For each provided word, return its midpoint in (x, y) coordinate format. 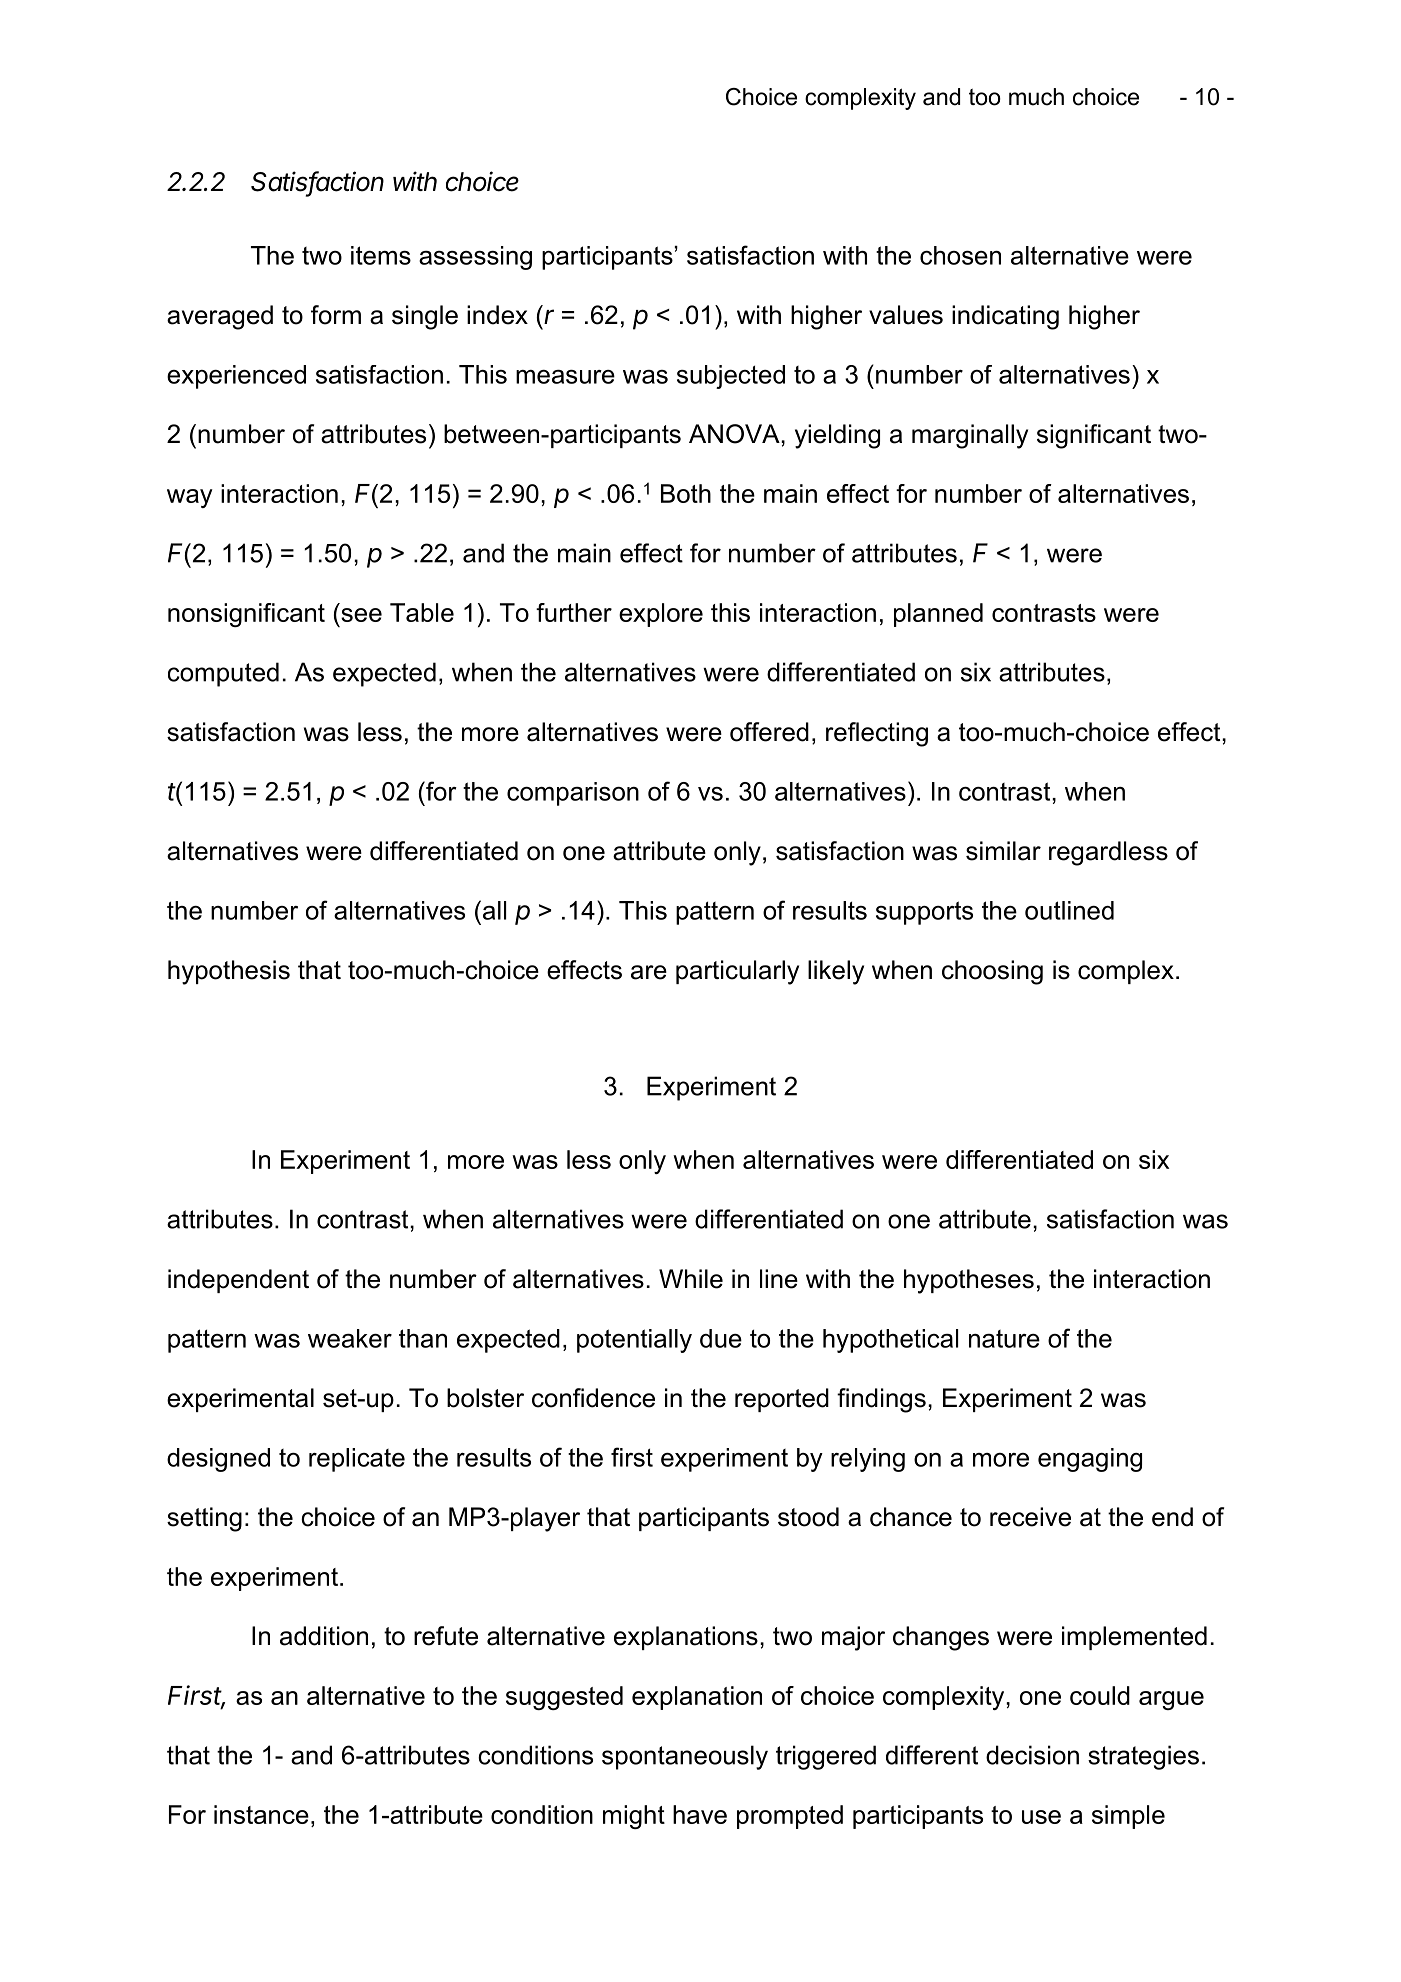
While (691, 1279)
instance (261, 1814)
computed (223, 674)
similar (1003, 851)
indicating (1005, 317)
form (336, 315)
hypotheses (969, 1281)
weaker (350, 1338)
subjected (731, 377)
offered (769, 732)
